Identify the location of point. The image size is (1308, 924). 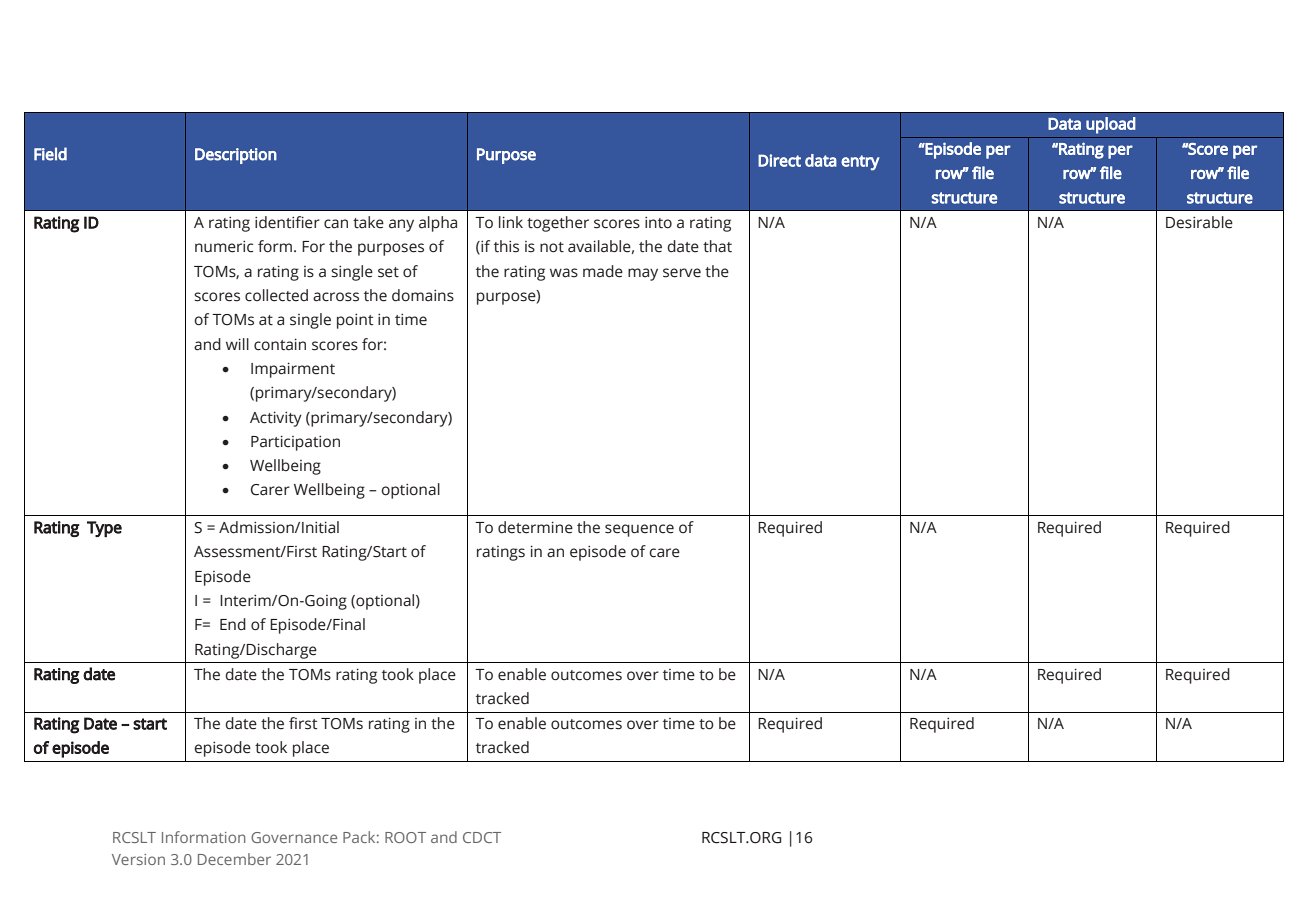
(355, 321).
